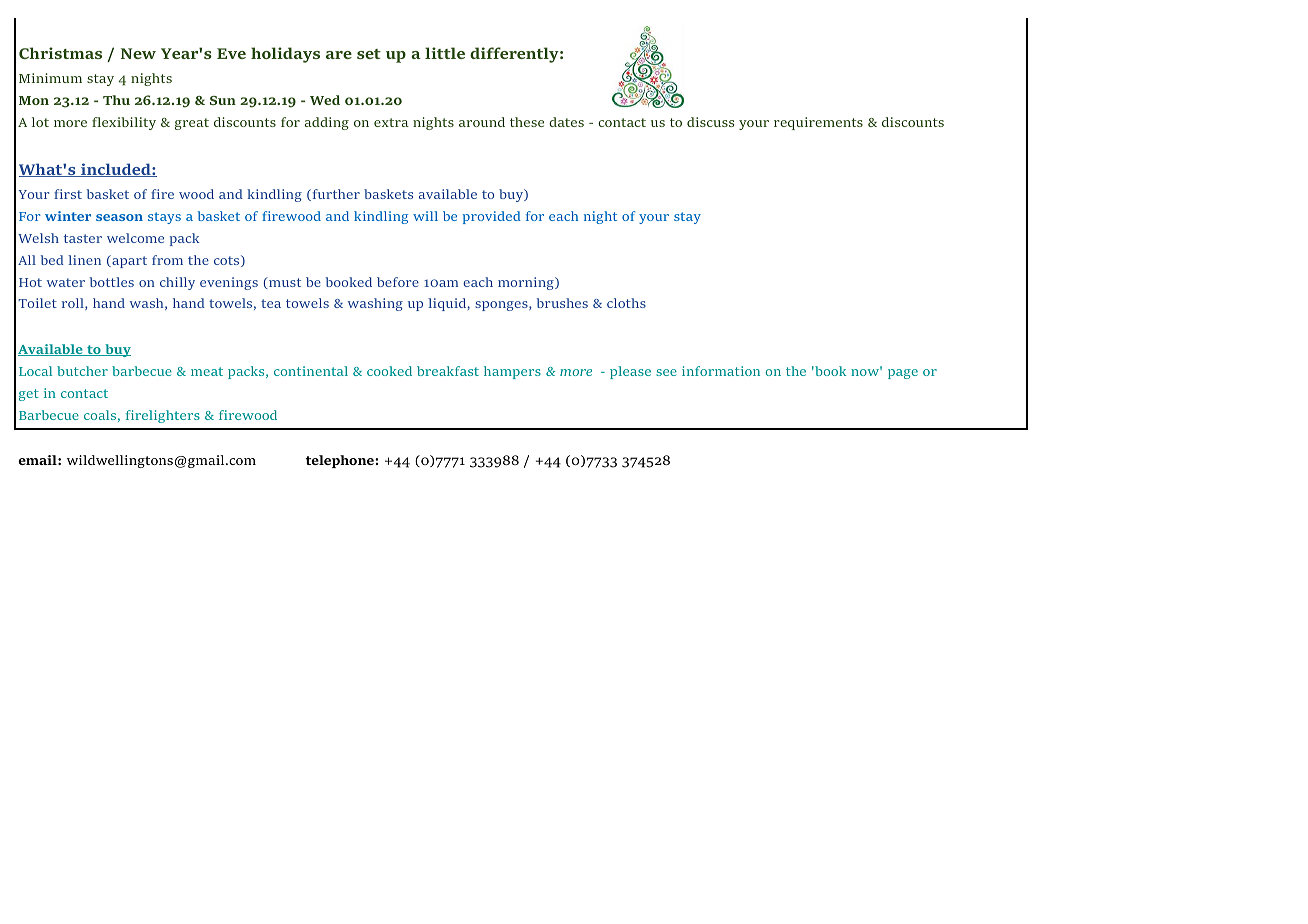 Image resolution: width=1308 pixels, height=924 pixels. Describe the element at coordinates (128, 261) in the page. I see `apart` at that location.
